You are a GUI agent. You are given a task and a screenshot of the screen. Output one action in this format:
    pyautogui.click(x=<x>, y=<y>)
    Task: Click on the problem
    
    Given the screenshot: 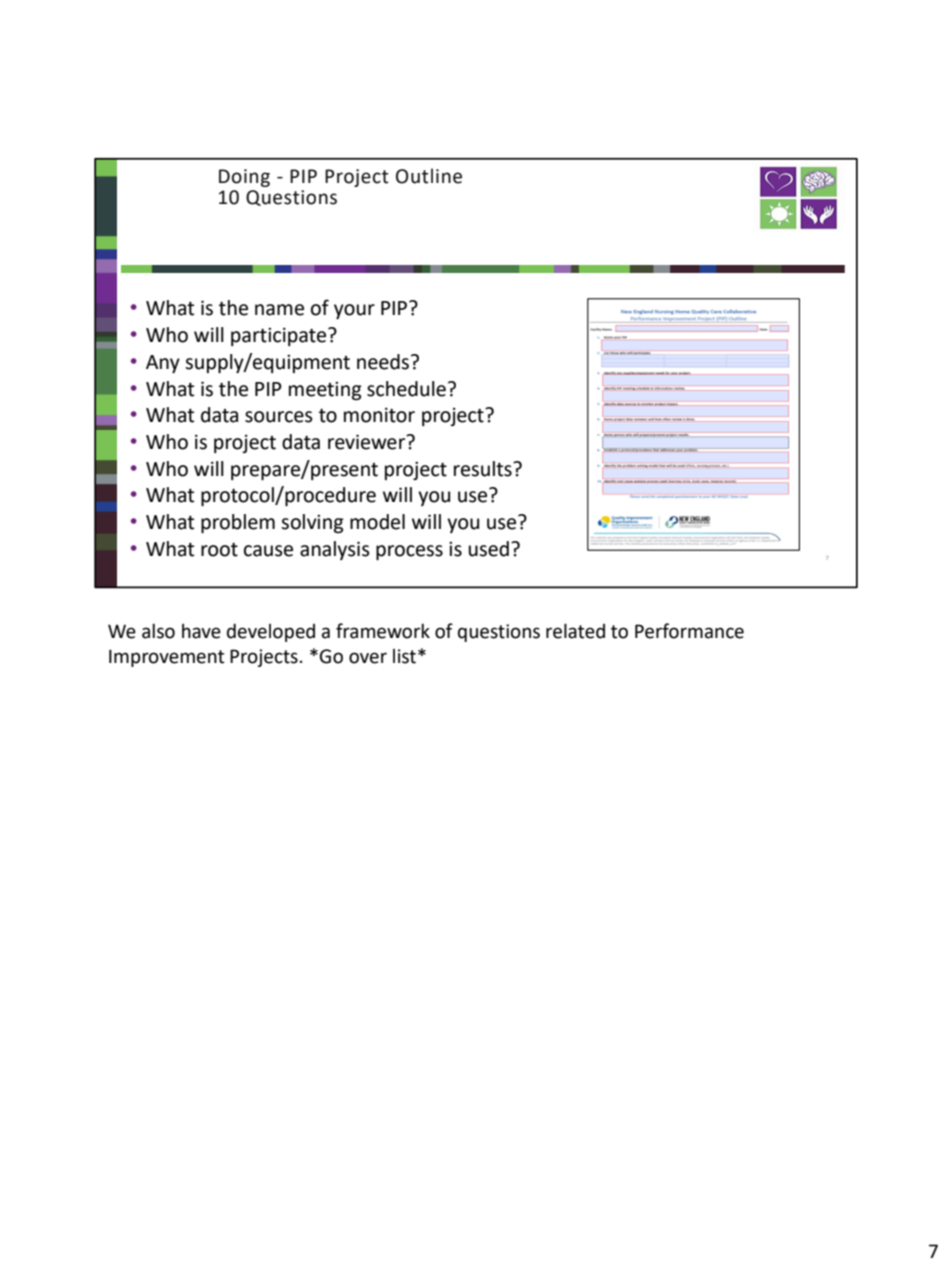 What is the action you would take?
    pyautogui.click(x=238, y=523)
